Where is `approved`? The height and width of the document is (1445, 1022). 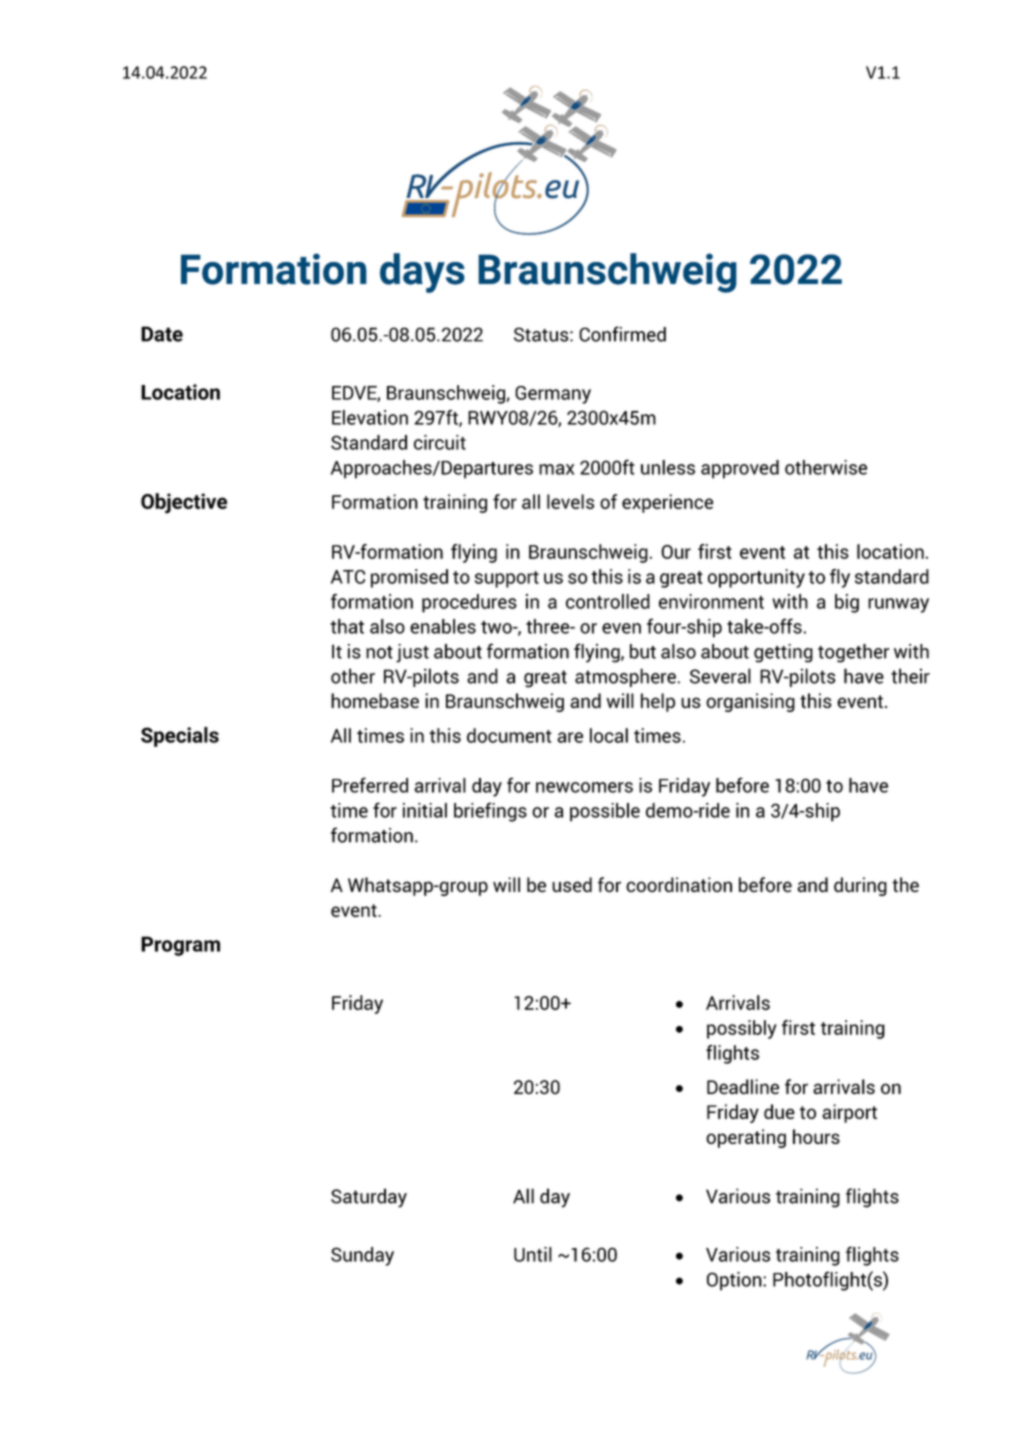
approved is located at coordinates (740, 469).
